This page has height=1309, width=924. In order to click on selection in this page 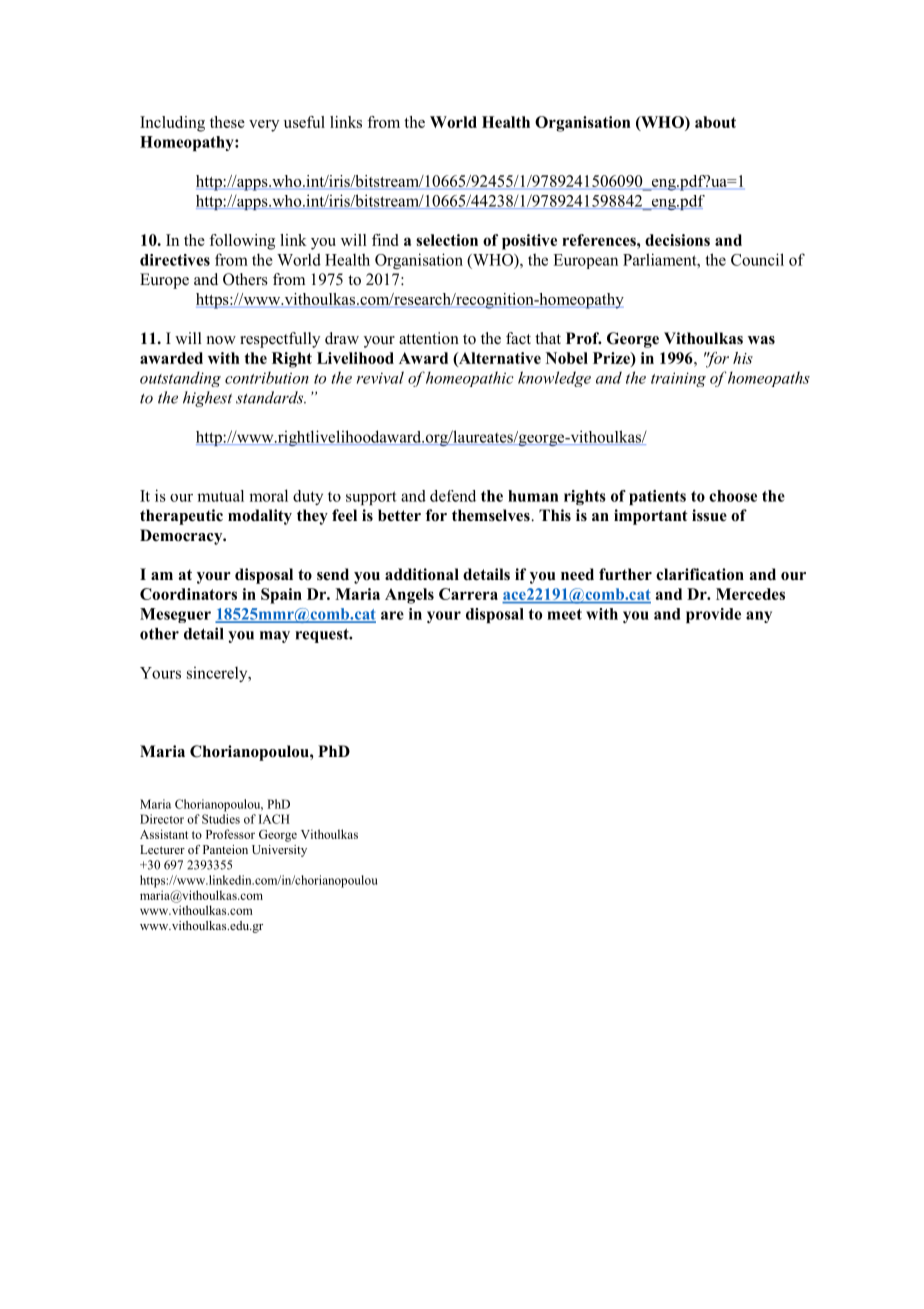, I will do `click(447, 240)`.
